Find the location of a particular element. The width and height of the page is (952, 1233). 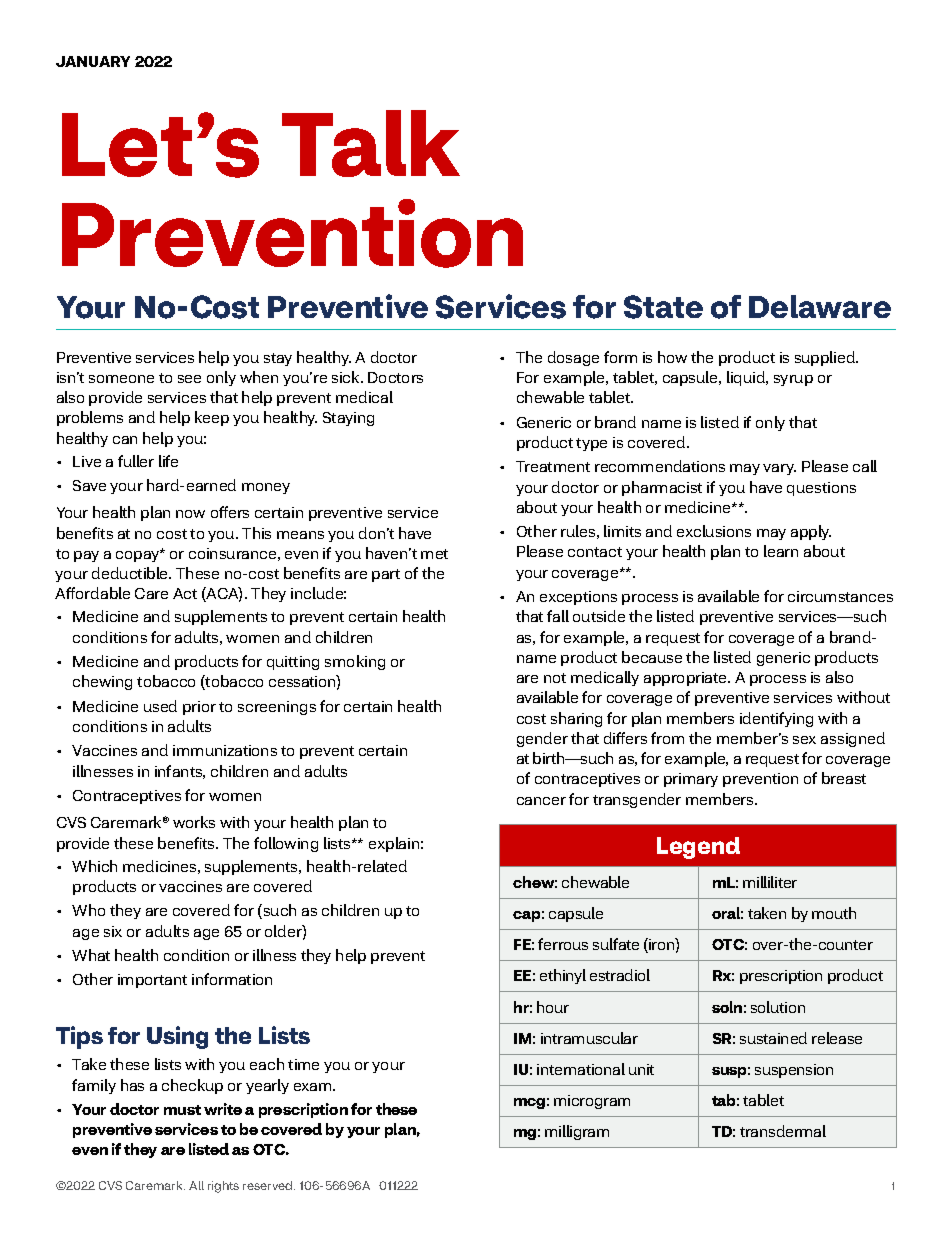

works is located at coordinates (194, 822).
